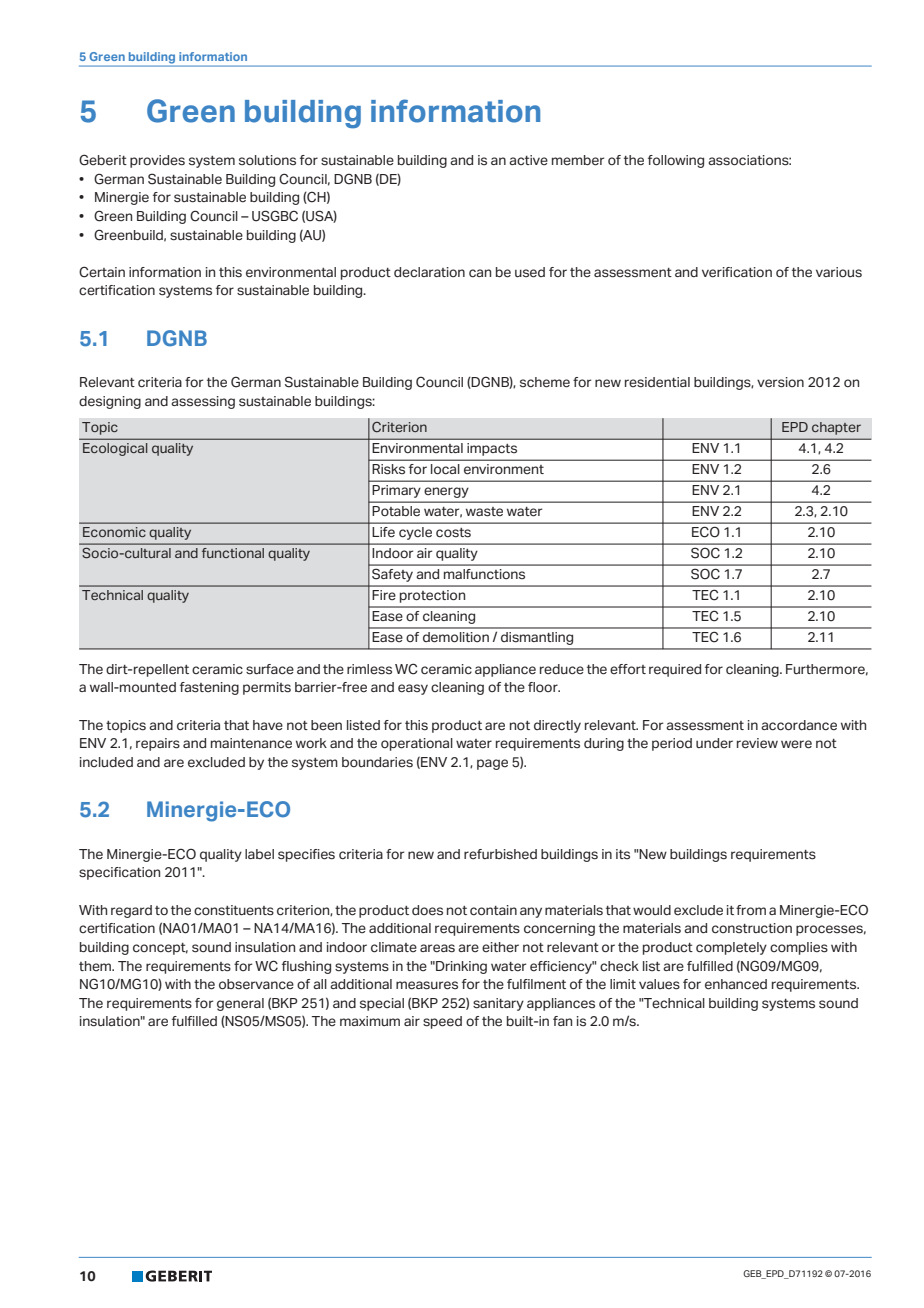 Image resolution: width=924 pixels, height=1308 pixels. Describe the element at coordinates (492, 764) in the image. I see `page` at that location.
